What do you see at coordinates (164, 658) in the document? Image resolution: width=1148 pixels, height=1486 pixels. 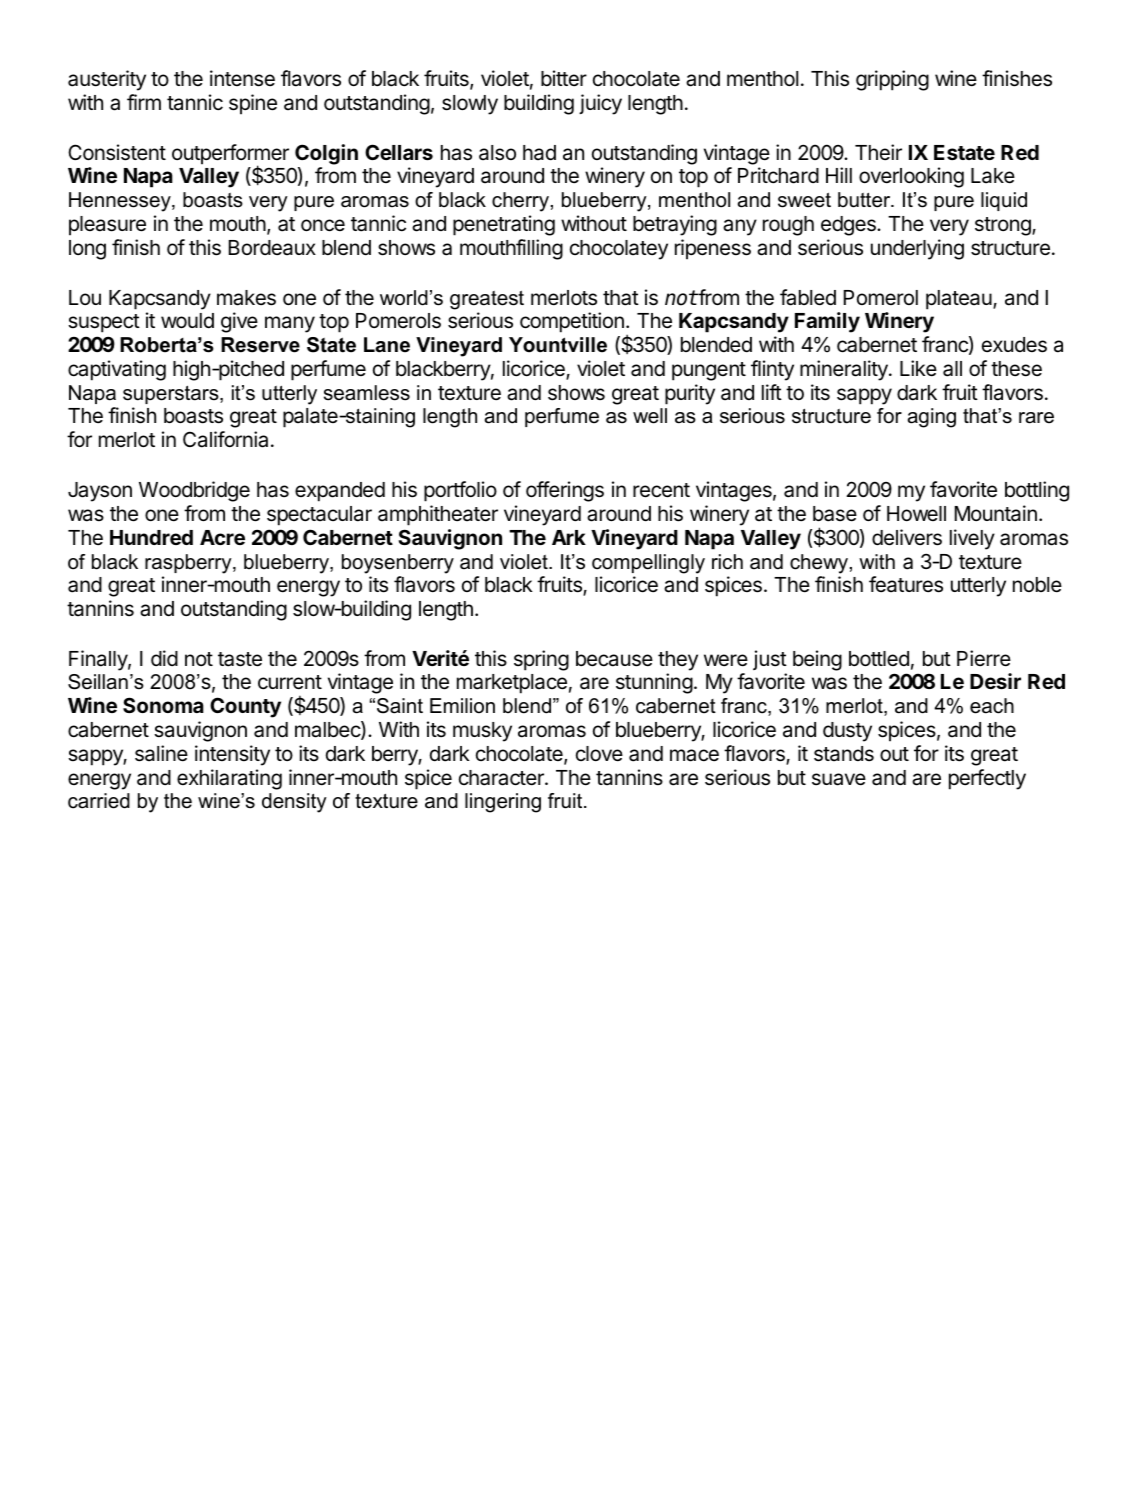 I see `did` at bounding box center [164, 658].
